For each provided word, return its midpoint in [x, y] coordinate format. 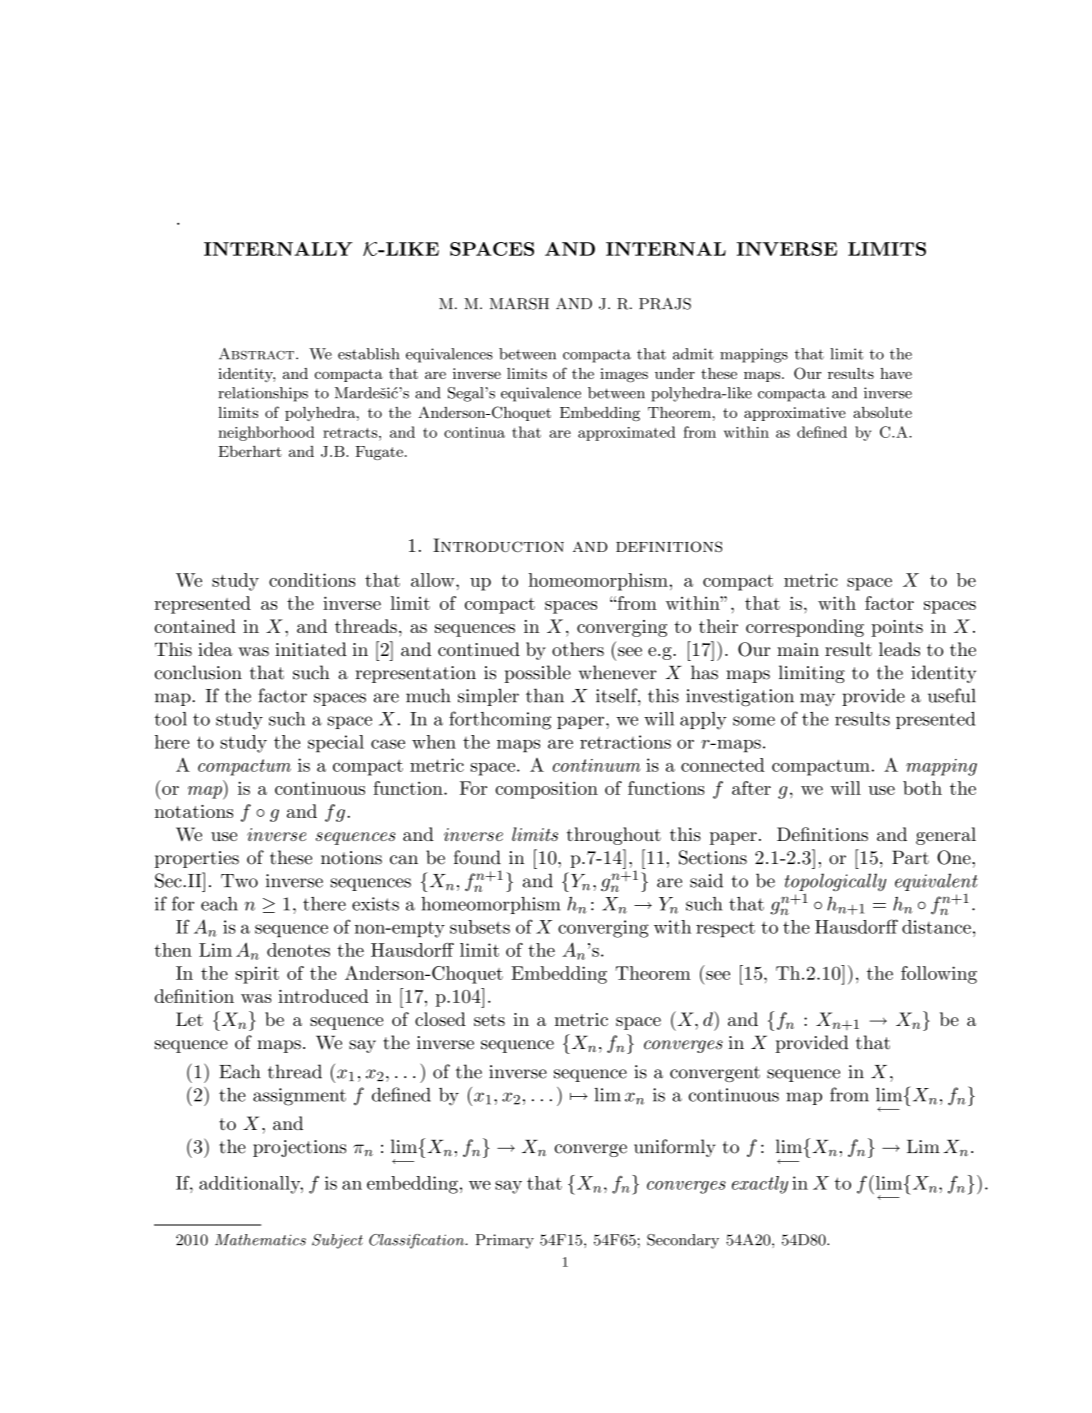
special [336, 744]
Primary [504, 1241]
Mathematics [260, 1240]
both [922, 788]
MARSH [519, 304]
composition [546, 790]
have [896, 373]
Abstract [258, 354]
